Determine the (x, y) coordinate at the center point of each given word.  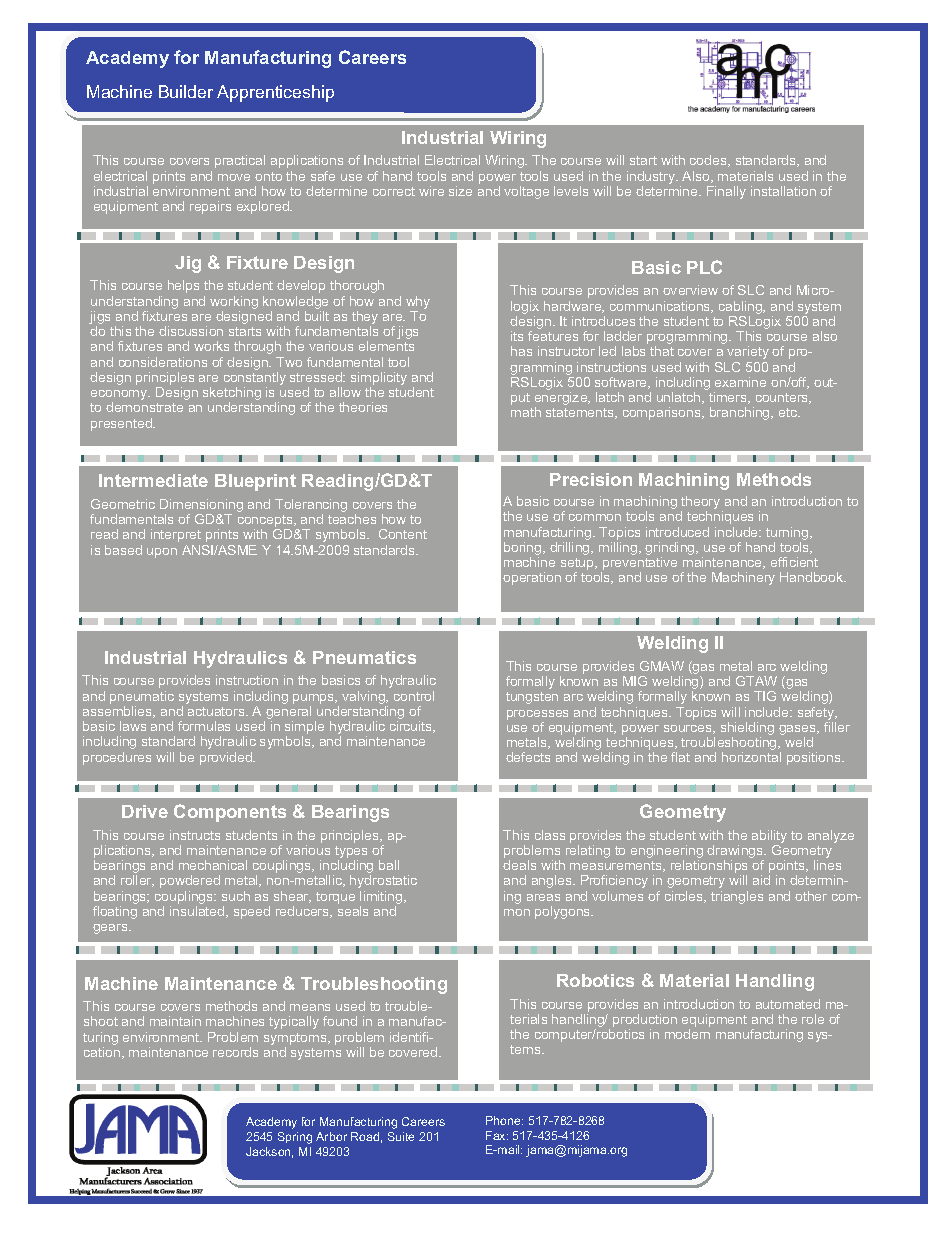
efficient (794, 562)
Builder (186, 91)
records (235, 1052)
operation (532, 578)
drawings (736, 853)
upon (162, 553)
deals (519, 865)
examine (740, 382)
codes (709, 161)
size (460, 191)
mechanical (213, 865)
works (211, 346)
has (521, 351)
